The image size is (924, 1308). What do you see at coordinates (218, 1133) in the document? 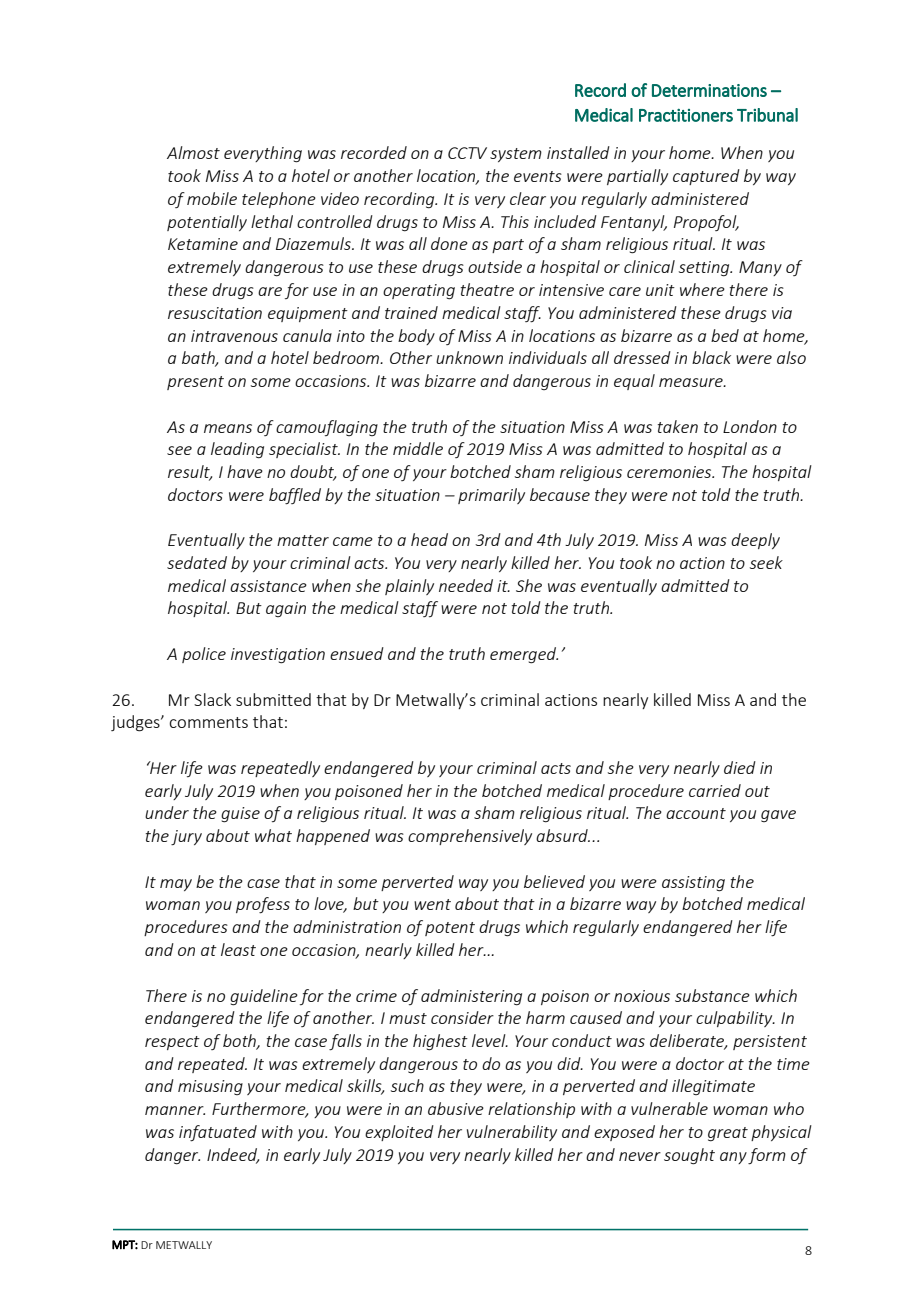
I see `infatuated` at bounding box center [218, 1133].
